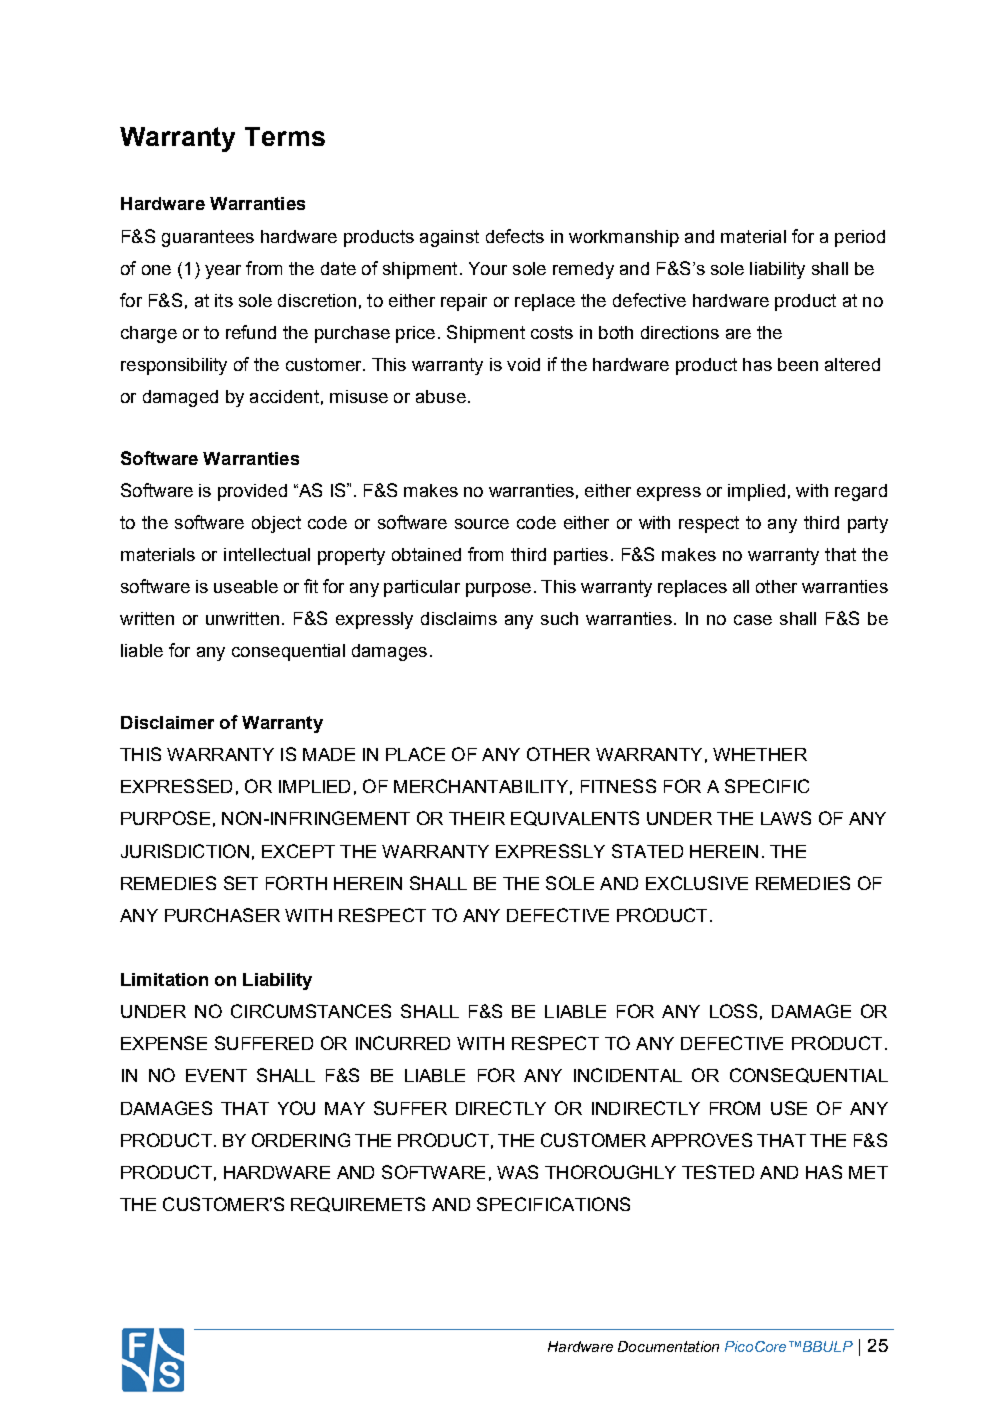 Image resolution: width=1008 pixels, height=1426 pixels. What do you see at coordinates (285, 136) in the page?
I see `Terms` at bounding box center [285, 136].
